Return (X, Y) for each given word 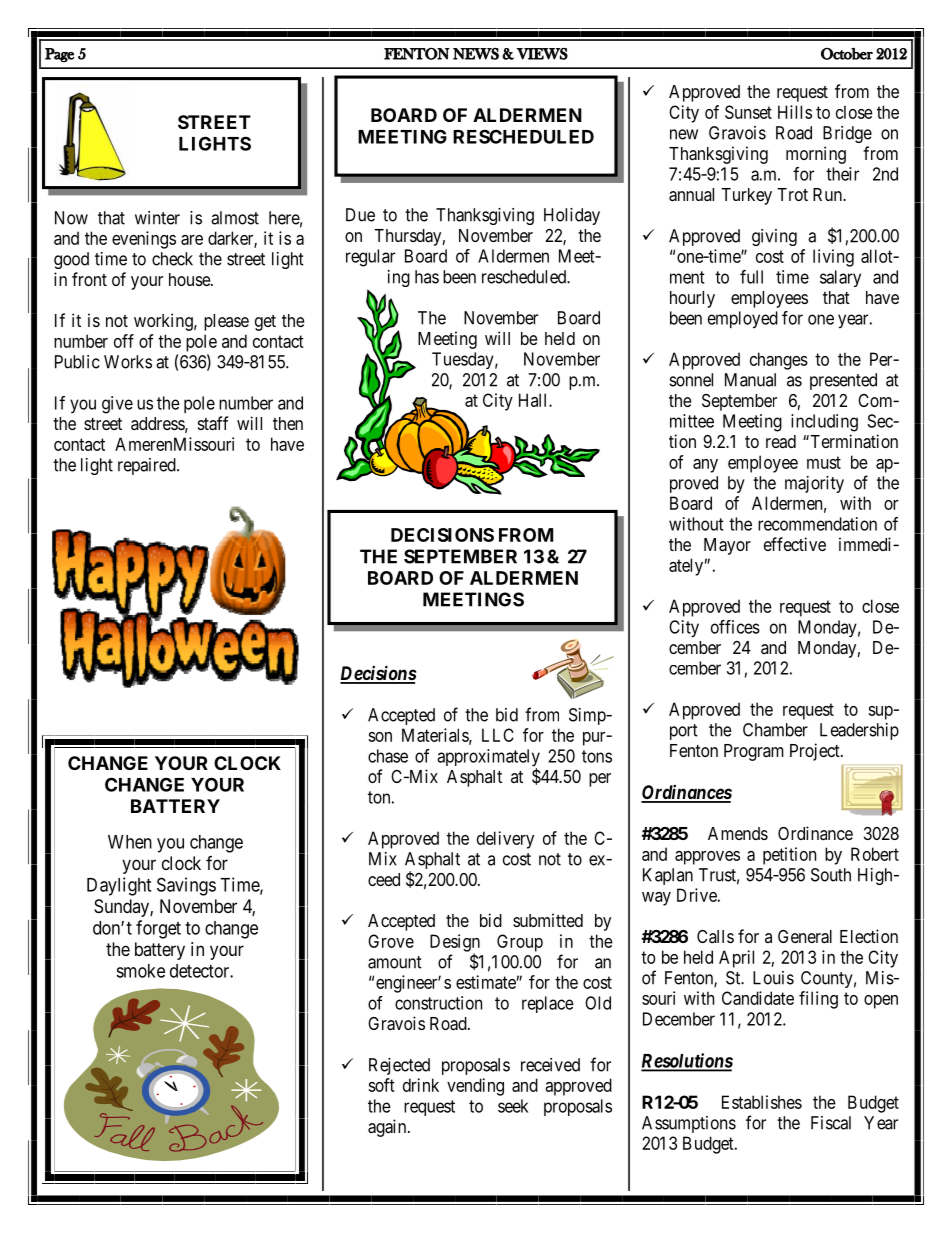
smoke (140, 971)
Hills (795, 112)
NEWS (476, 54)
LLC (498, 735)
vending (475, 1087)
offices (735, 627)
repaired (148, 466)
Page (59, 55)
